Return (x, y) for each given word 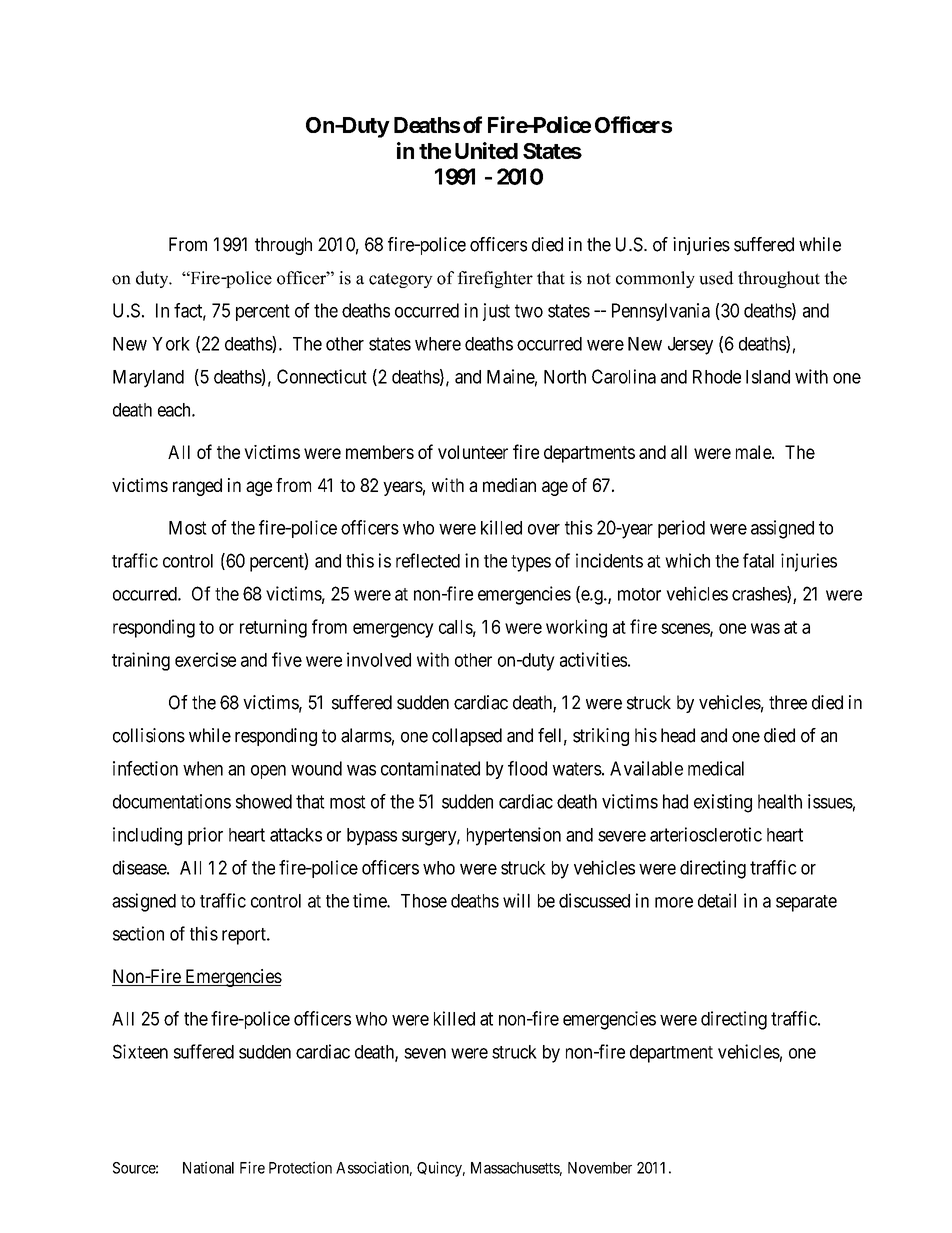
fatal (758, 560)
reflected (428, 560)
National (208, 1167)
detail (717, 900)
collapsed (467, 737)
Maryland (148, 379)
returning (273, 628)
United (486, 150)
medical (716, 768)
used (716, 278)
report (245, 936)
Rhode (717, 377)
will (516, 900)
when (203, 768)
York (171, 344)
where (438, 344)
